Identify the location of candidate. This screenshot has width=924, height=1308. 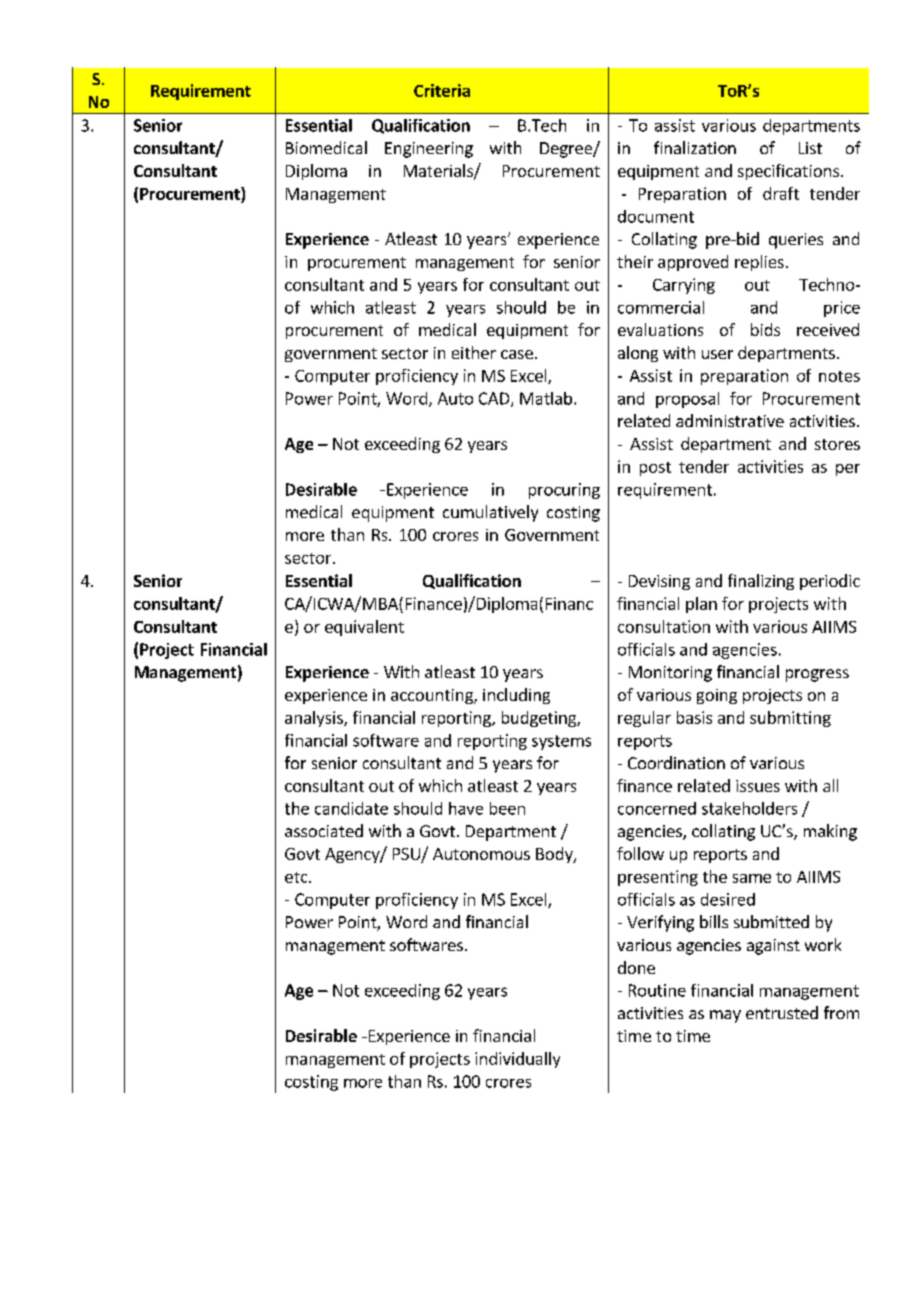
(351, 808).
